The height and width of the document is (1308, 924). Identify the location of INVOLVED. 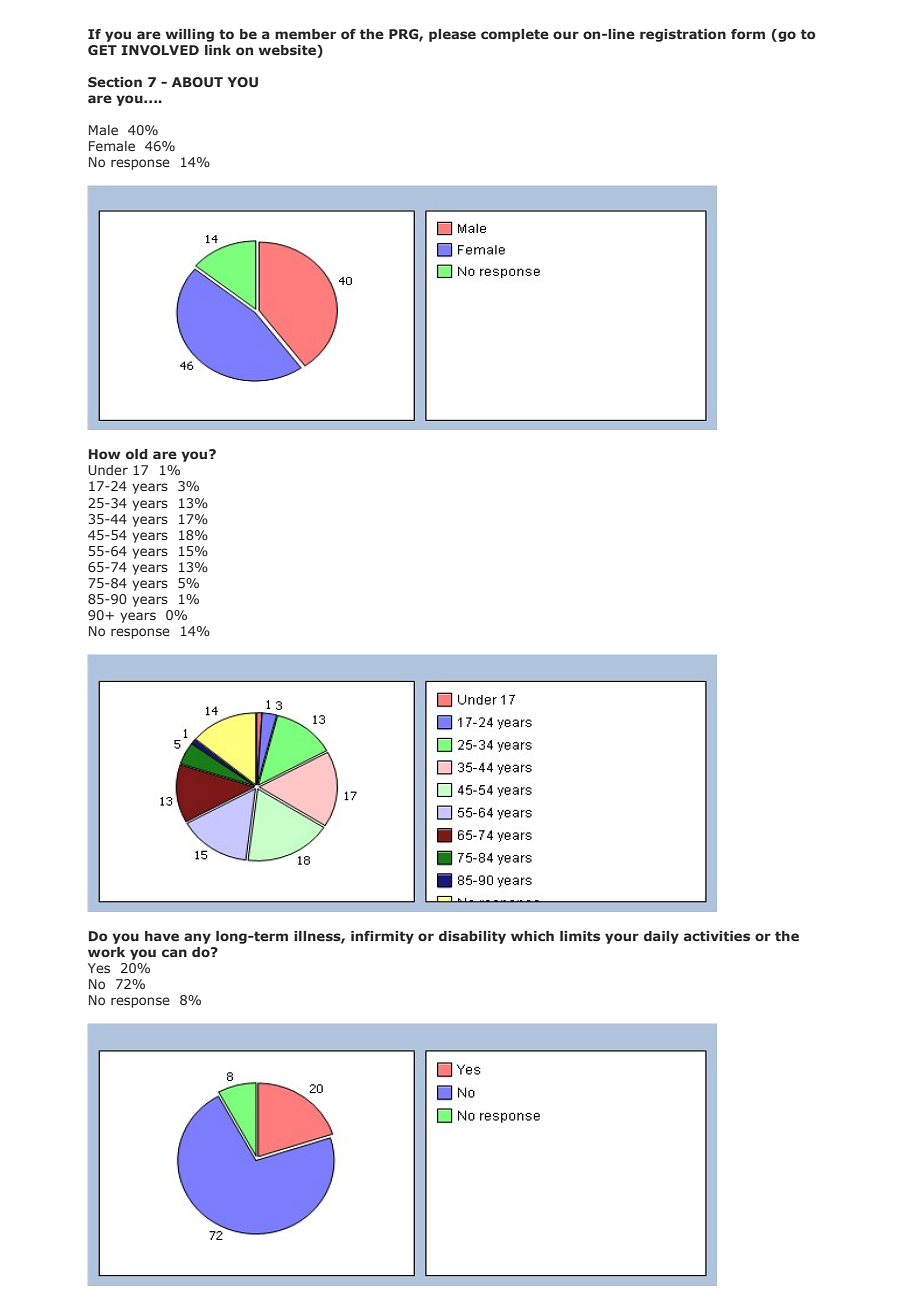
(160, 50).
